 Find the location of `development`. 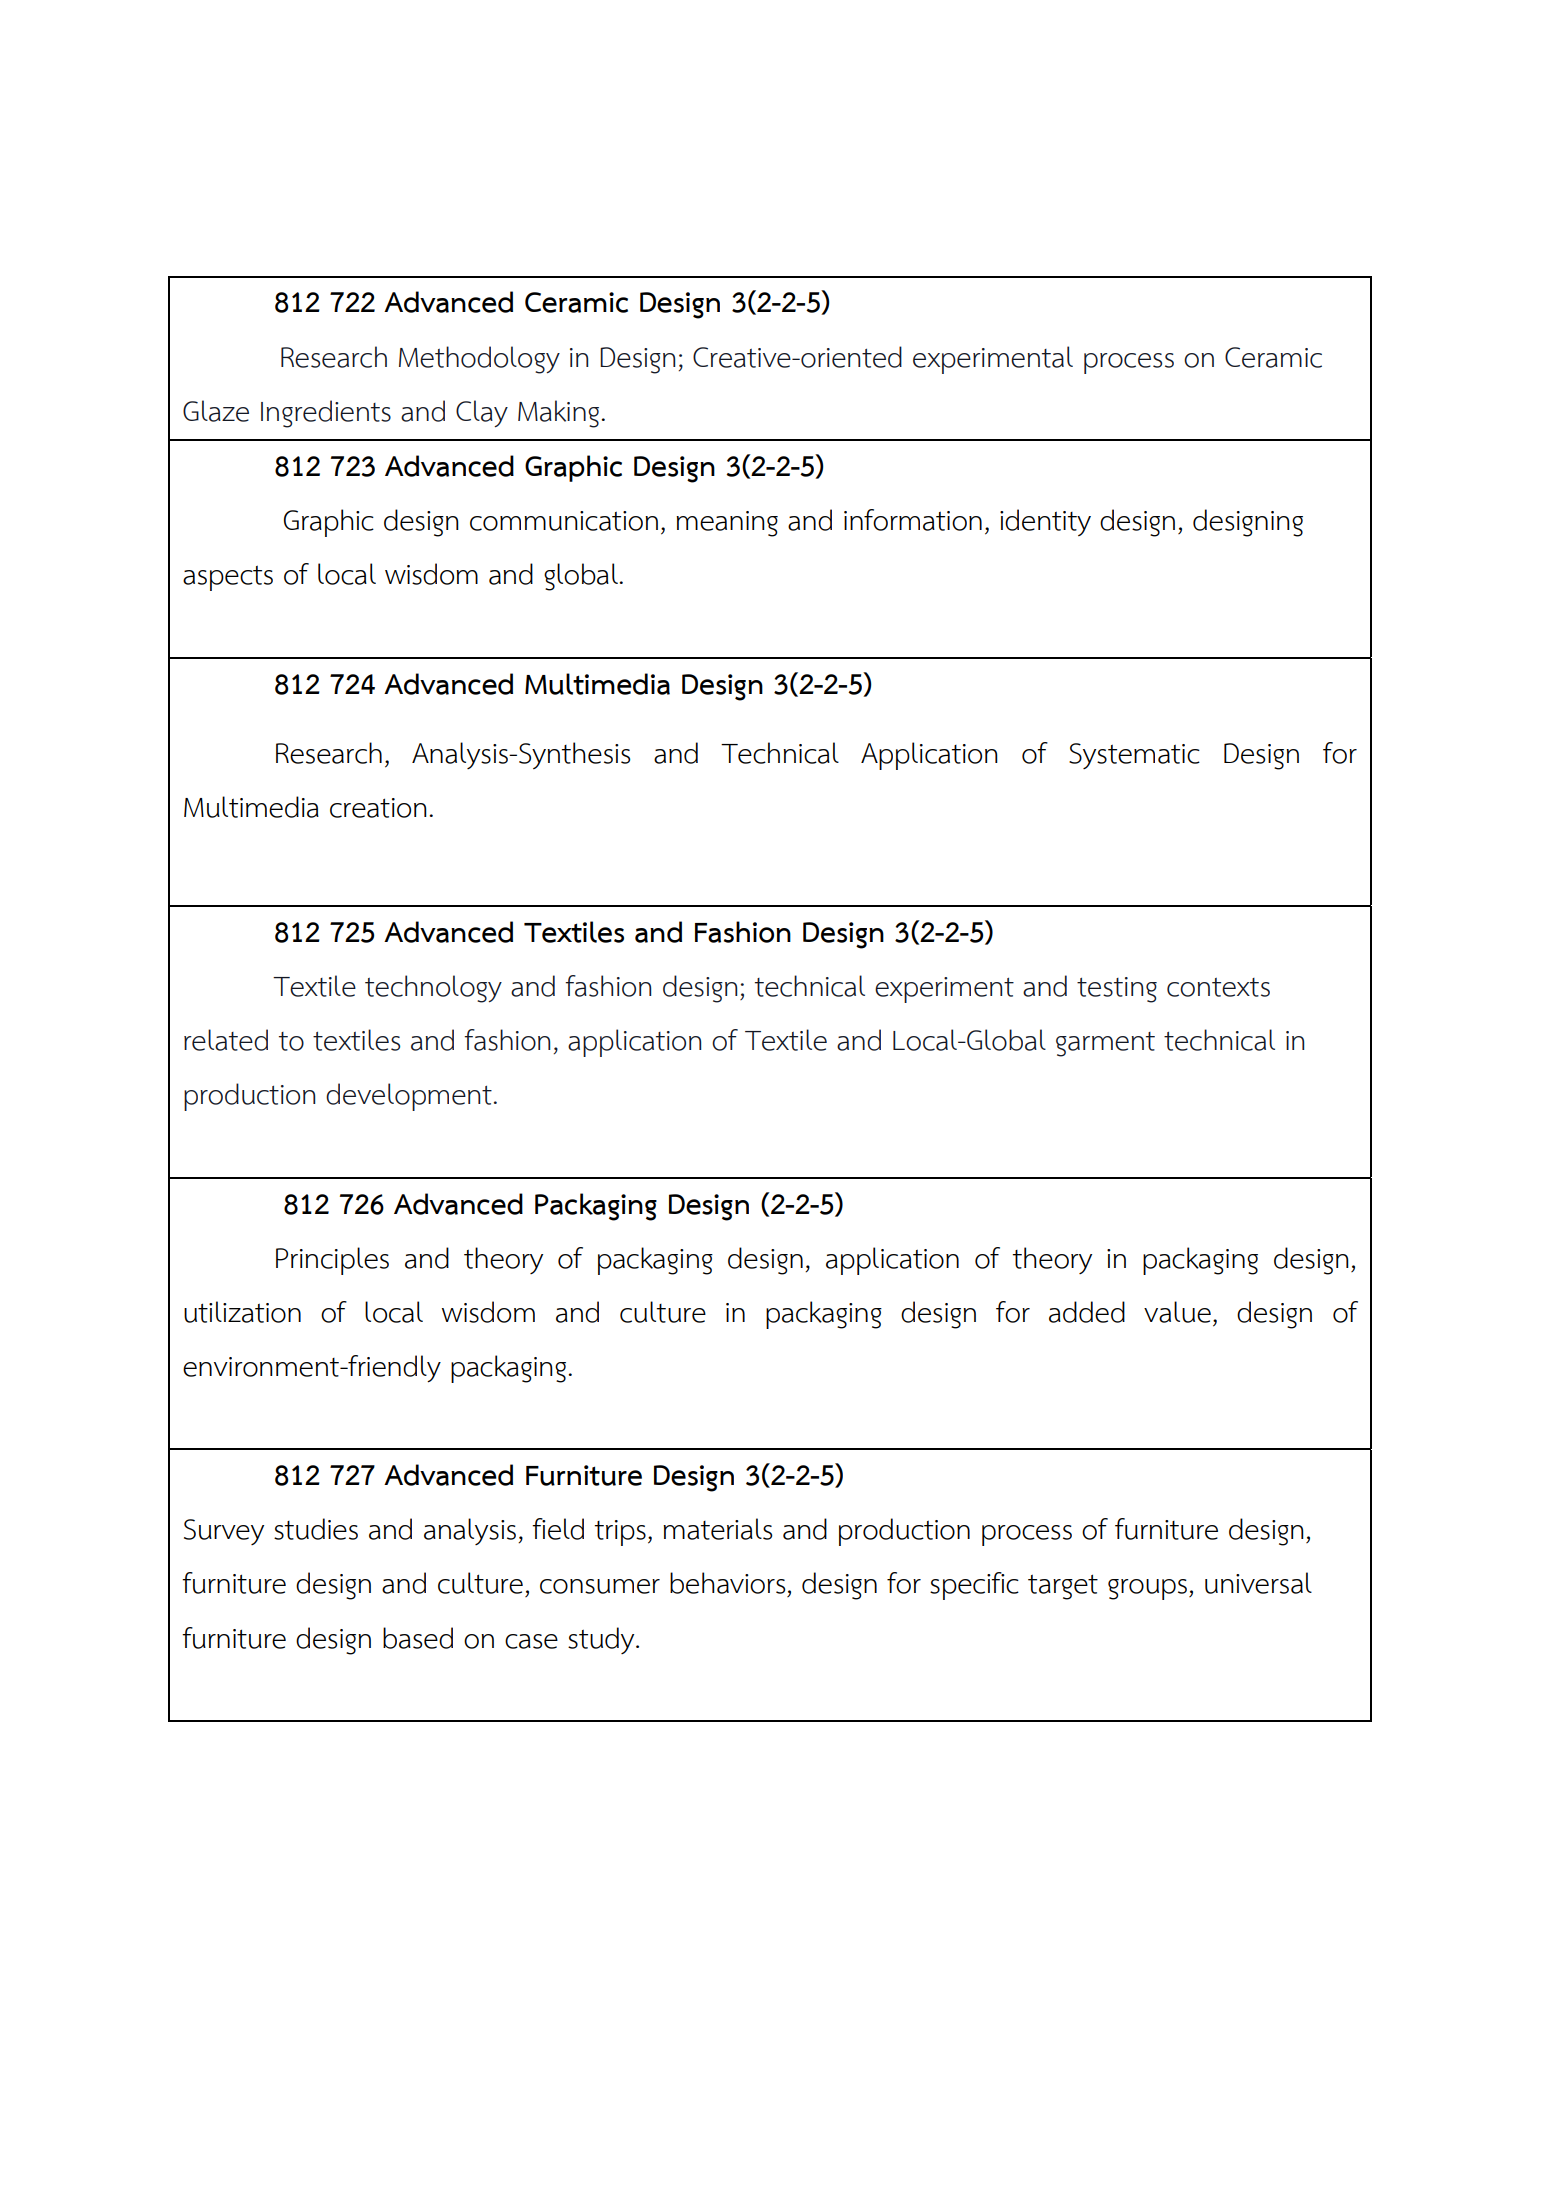

development is located at coordinates (409, 1097).
